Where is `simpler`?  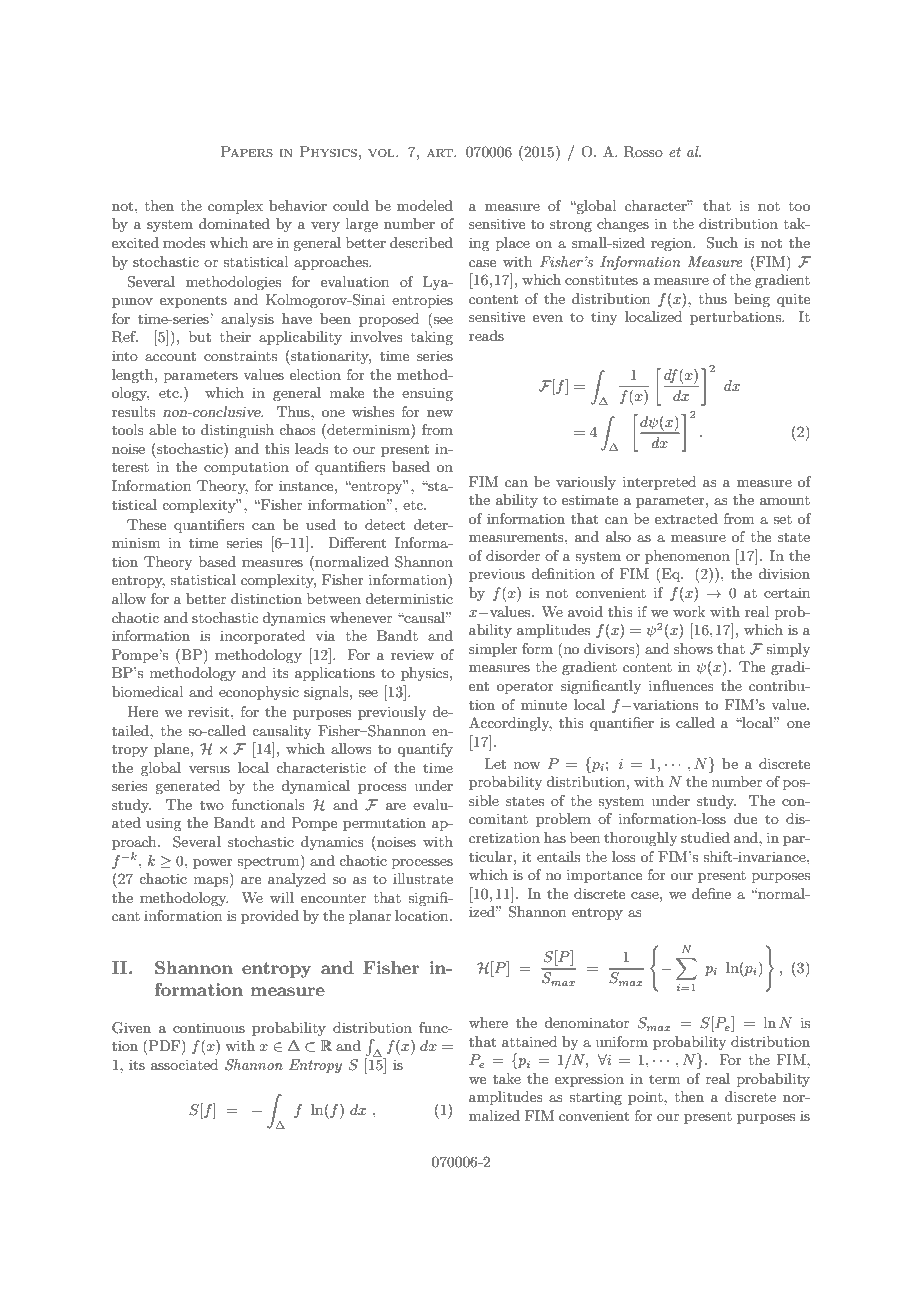 simpler is located at coordinates (493, 650).
